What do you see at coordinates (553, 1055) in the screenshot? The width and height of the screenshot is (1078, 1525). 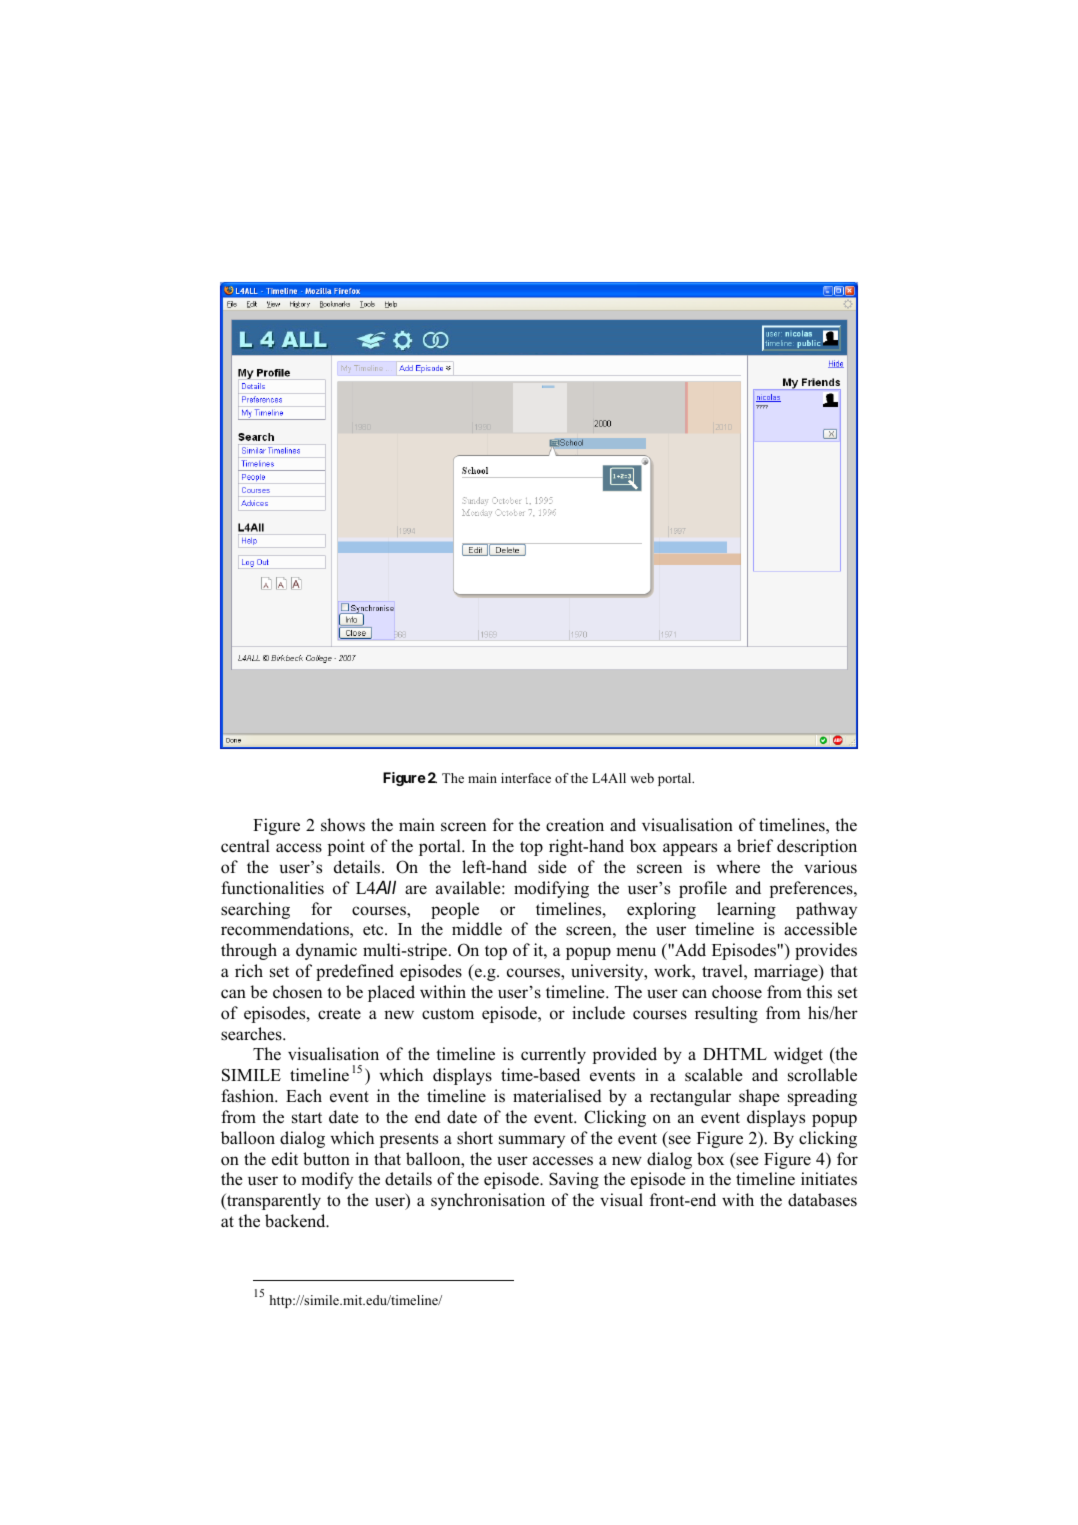 I see `currently` at bounding box center [553, 1055].
